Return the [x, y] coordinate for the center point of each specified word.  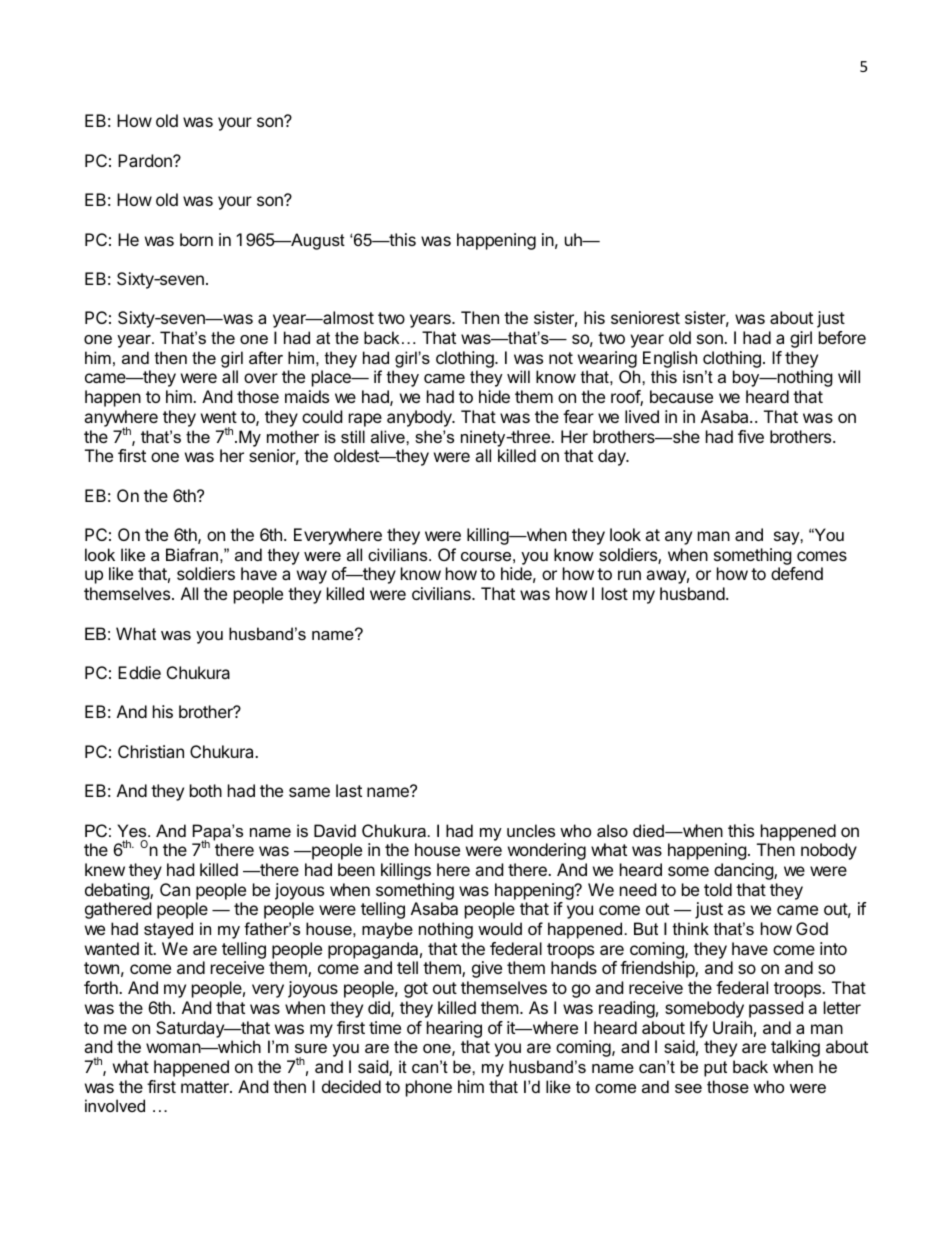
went [219, 417]
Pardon [146, 160]
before [842, 337]
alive [389, 436]
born [196, 239]
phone [429, 1088]
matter [206, 1087]
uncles [531, 830]
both [206, 790]
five [751, 436]
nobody [829, 851]
